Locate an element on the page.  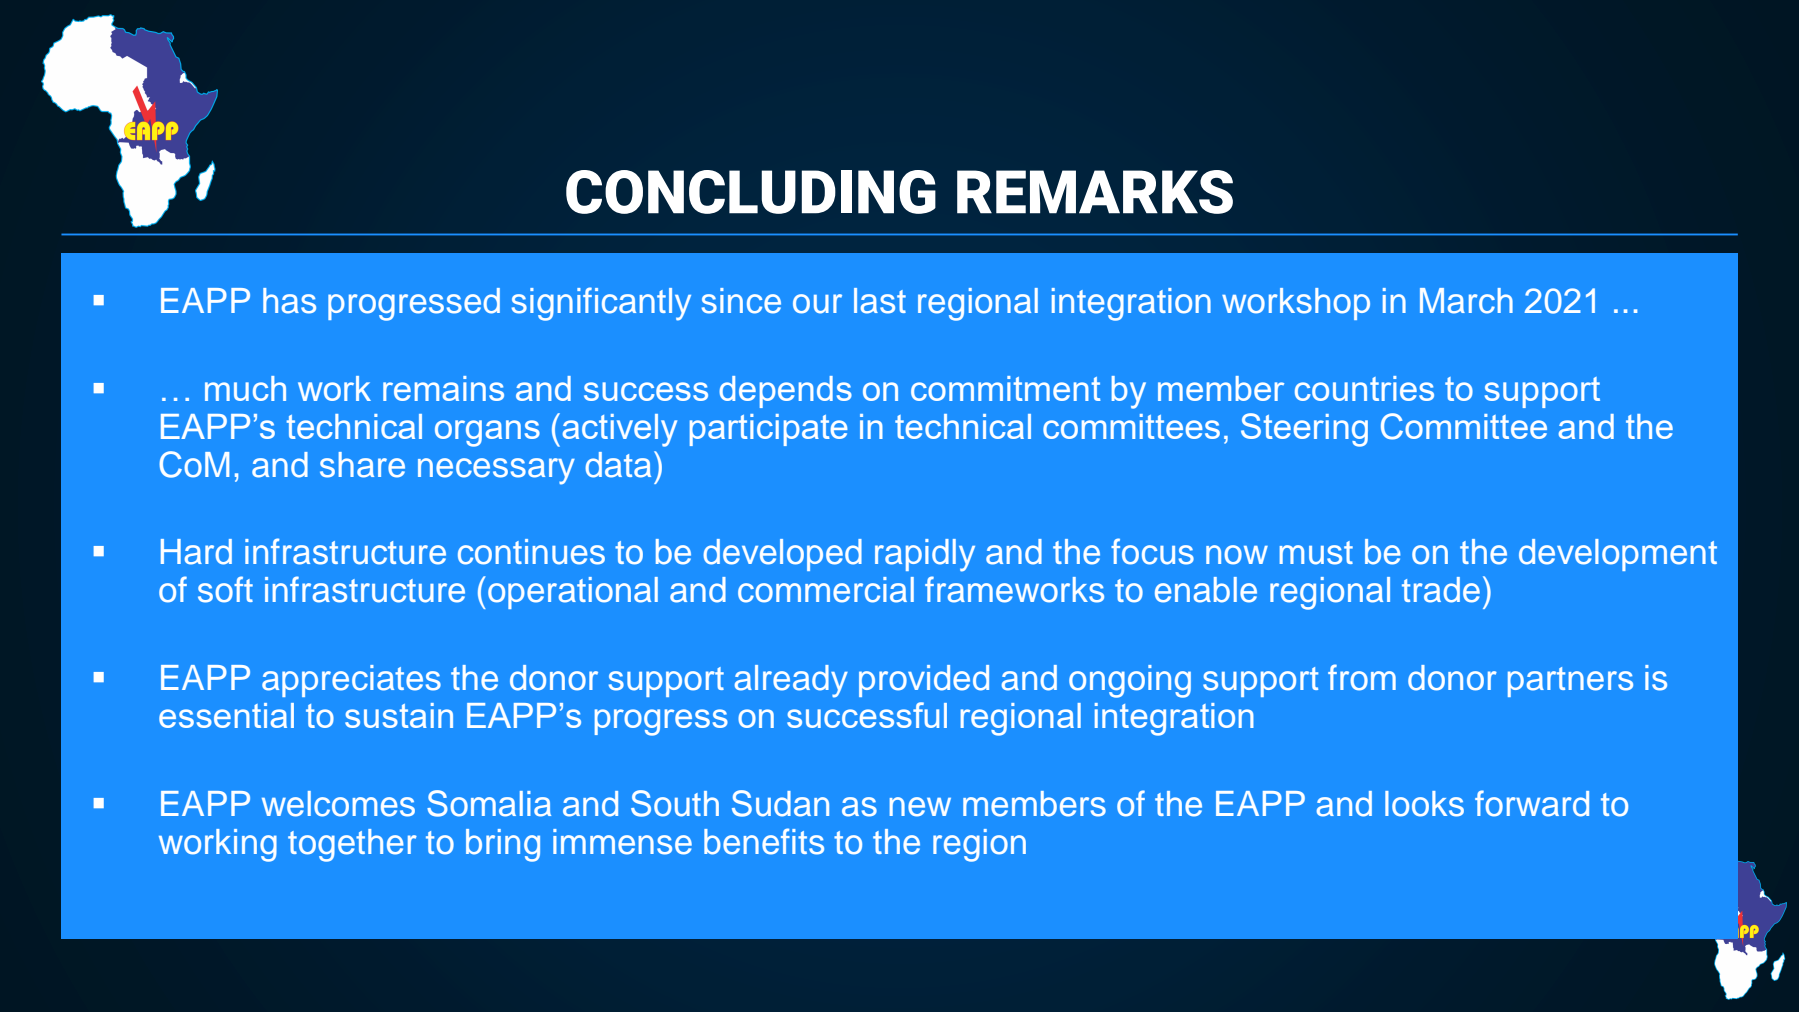
REMARKS is located at coordinates (1095, 192).
